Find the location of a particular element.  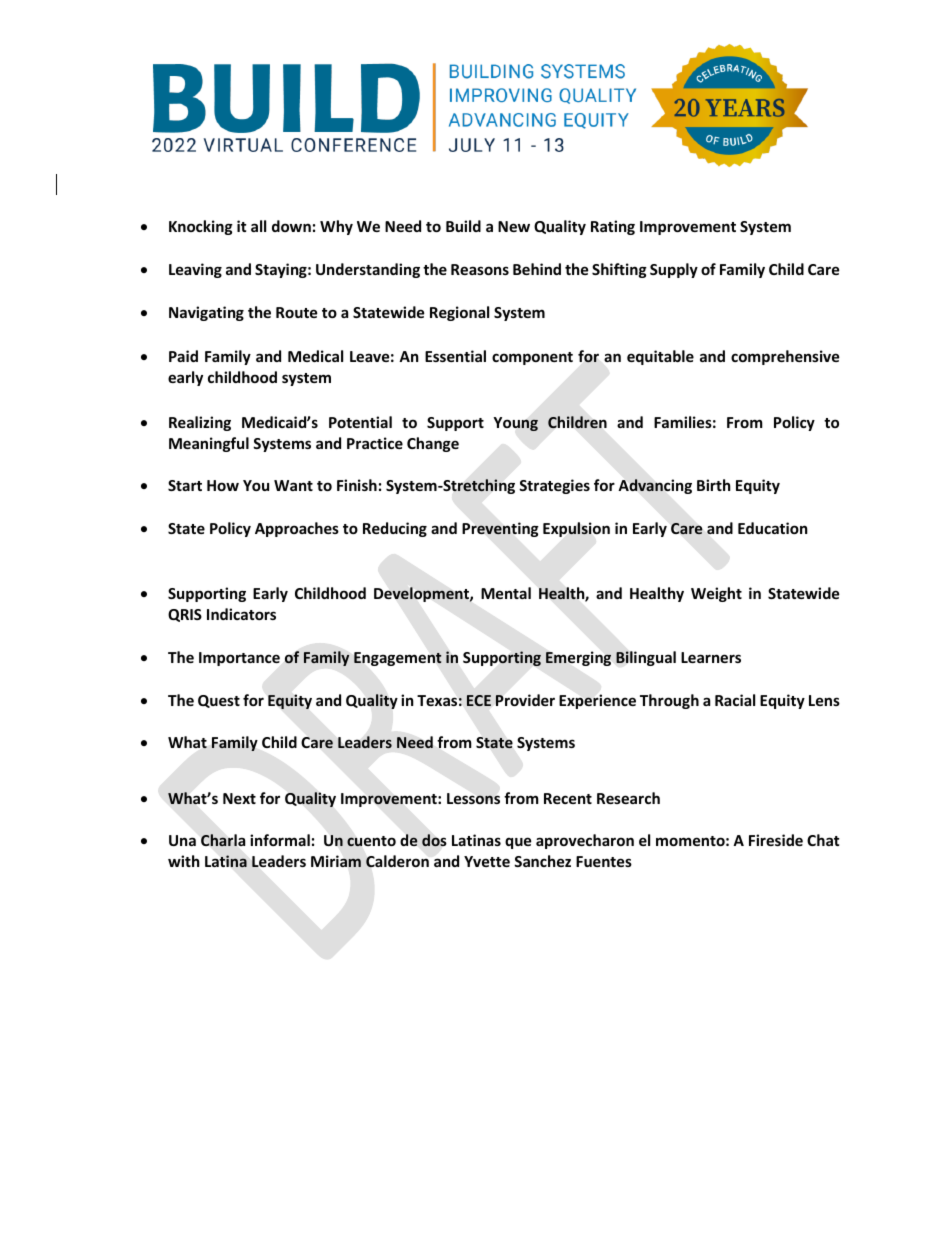

Importance is located at coordinates (239, 659).
